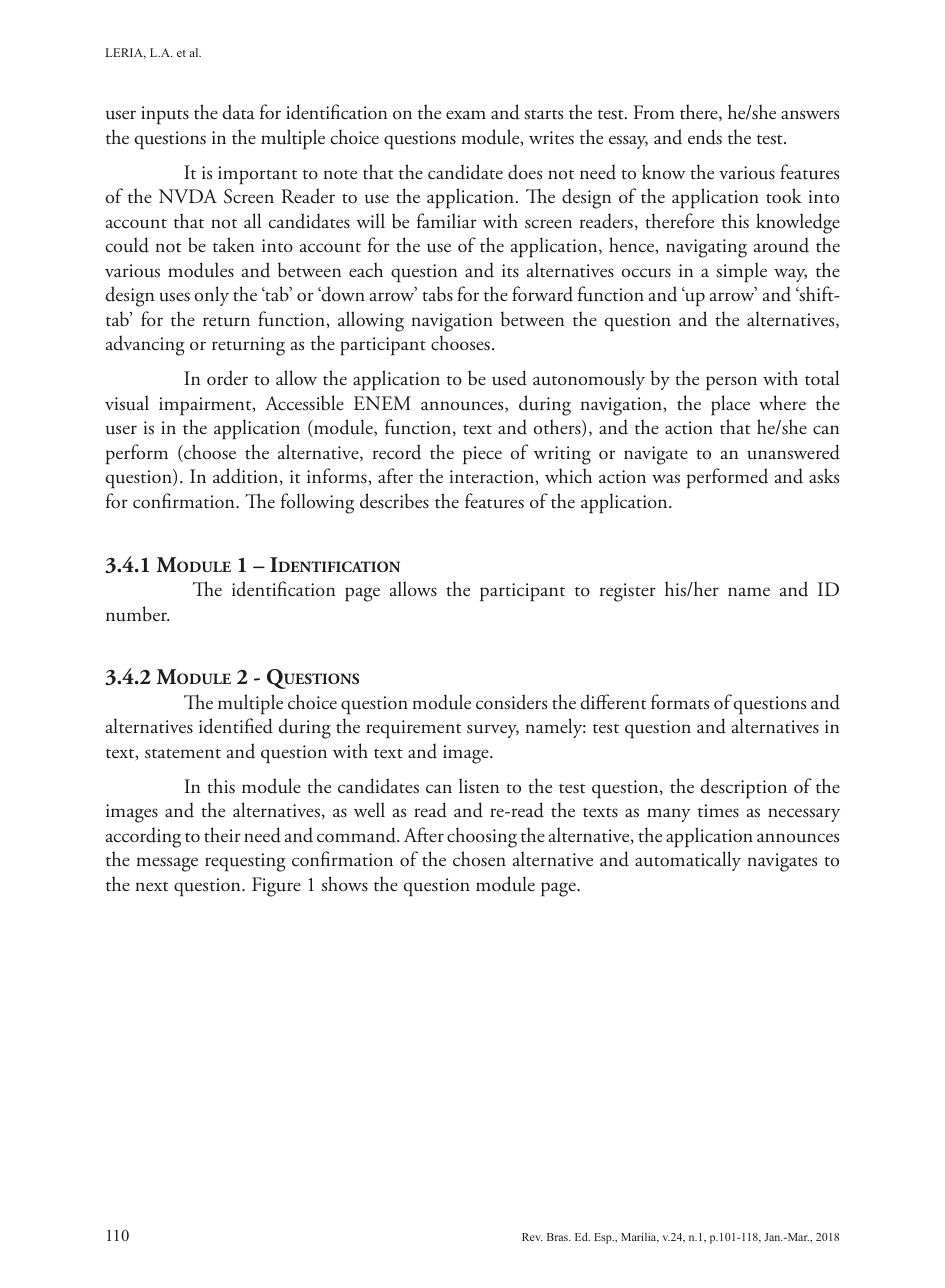  I want to click on Rev, so click(532, 1237).
